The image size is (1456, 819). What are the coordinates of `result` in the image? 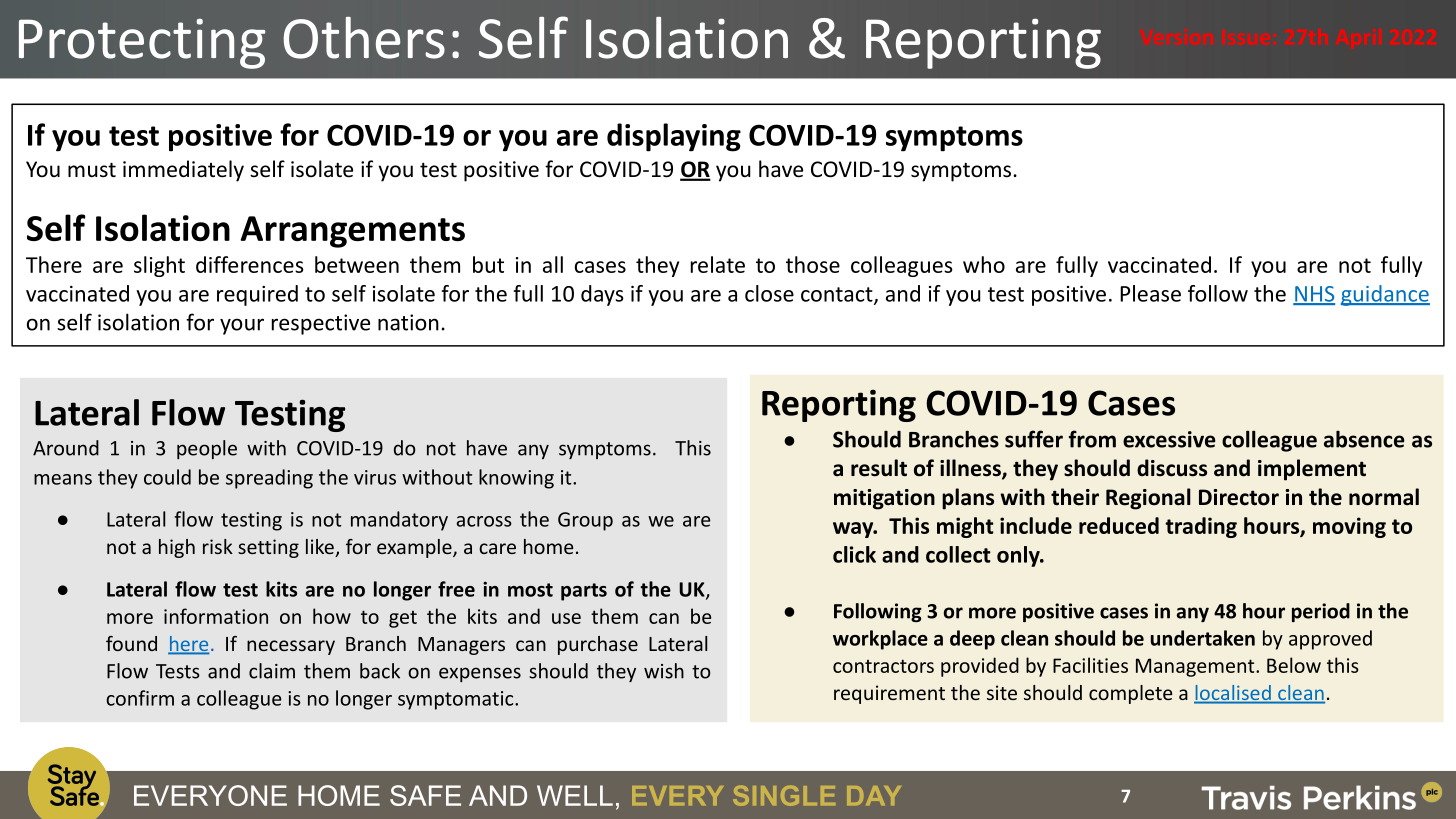 It's located at (879, 468).
